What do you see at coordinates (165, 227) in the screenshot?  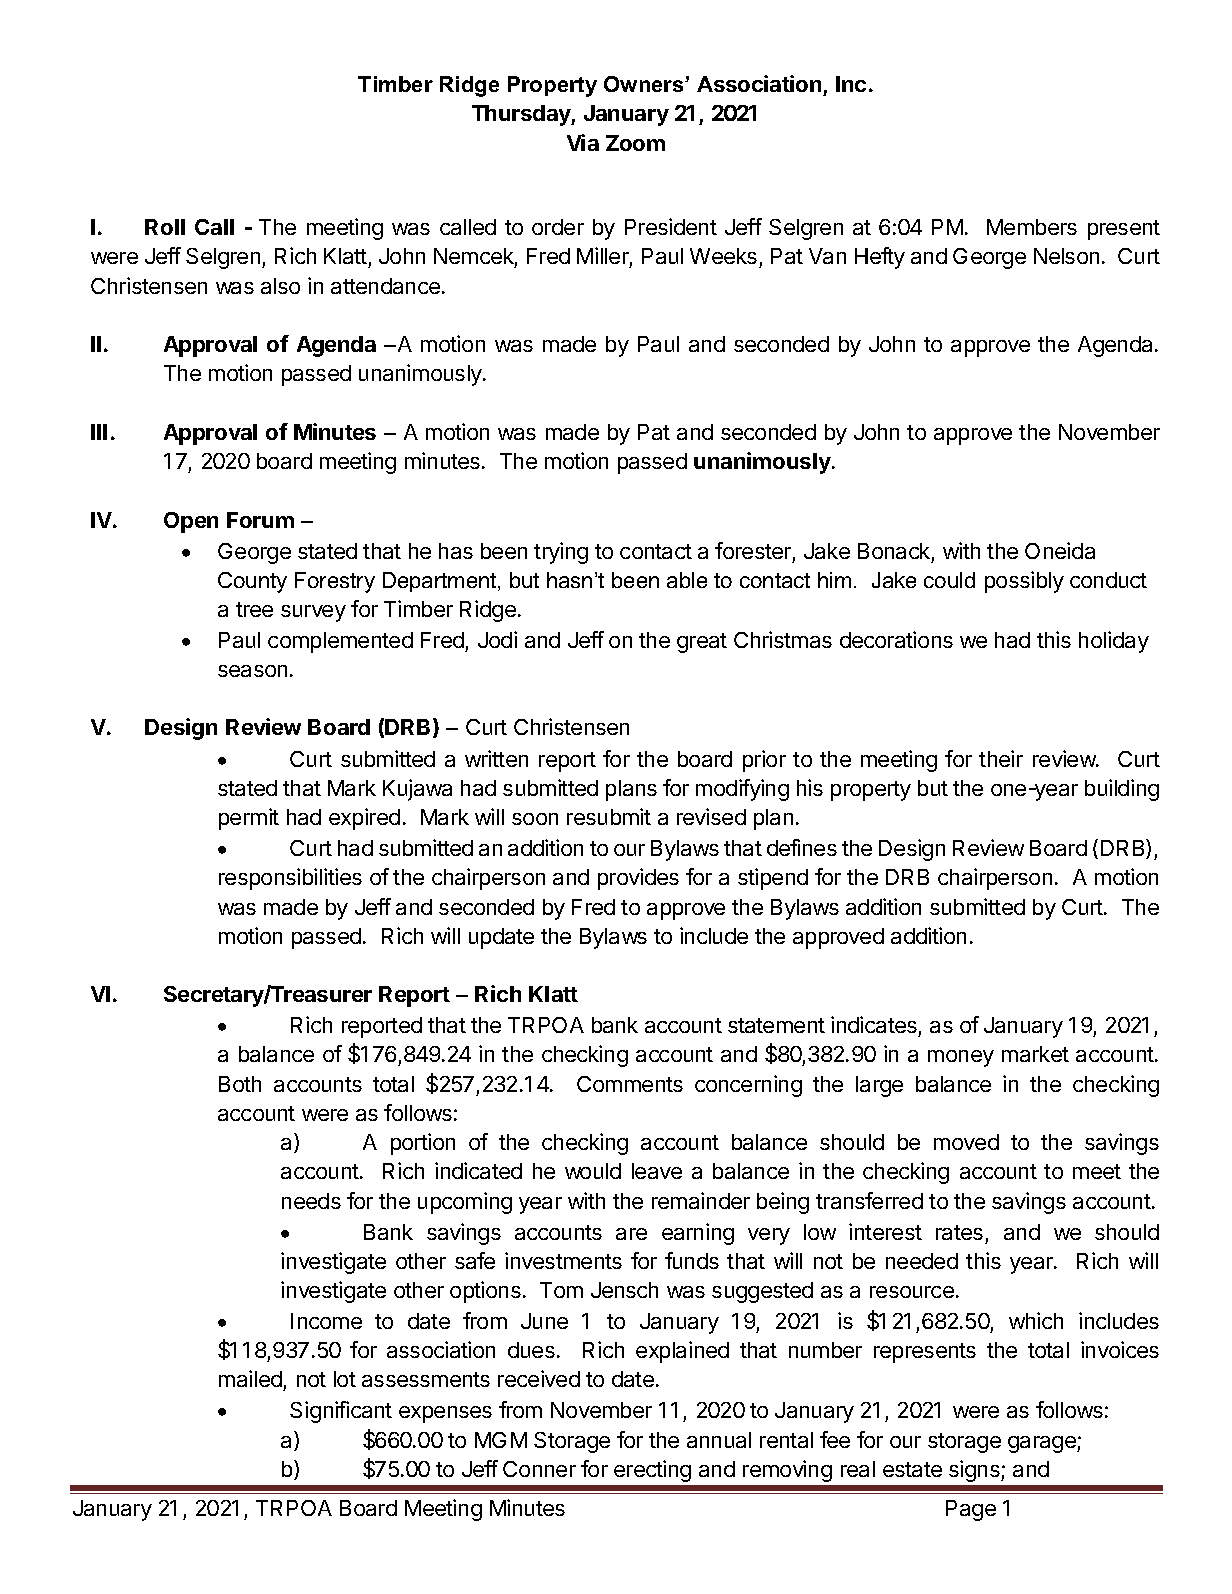 I see `Roll` at bounding box center [165, 227].
